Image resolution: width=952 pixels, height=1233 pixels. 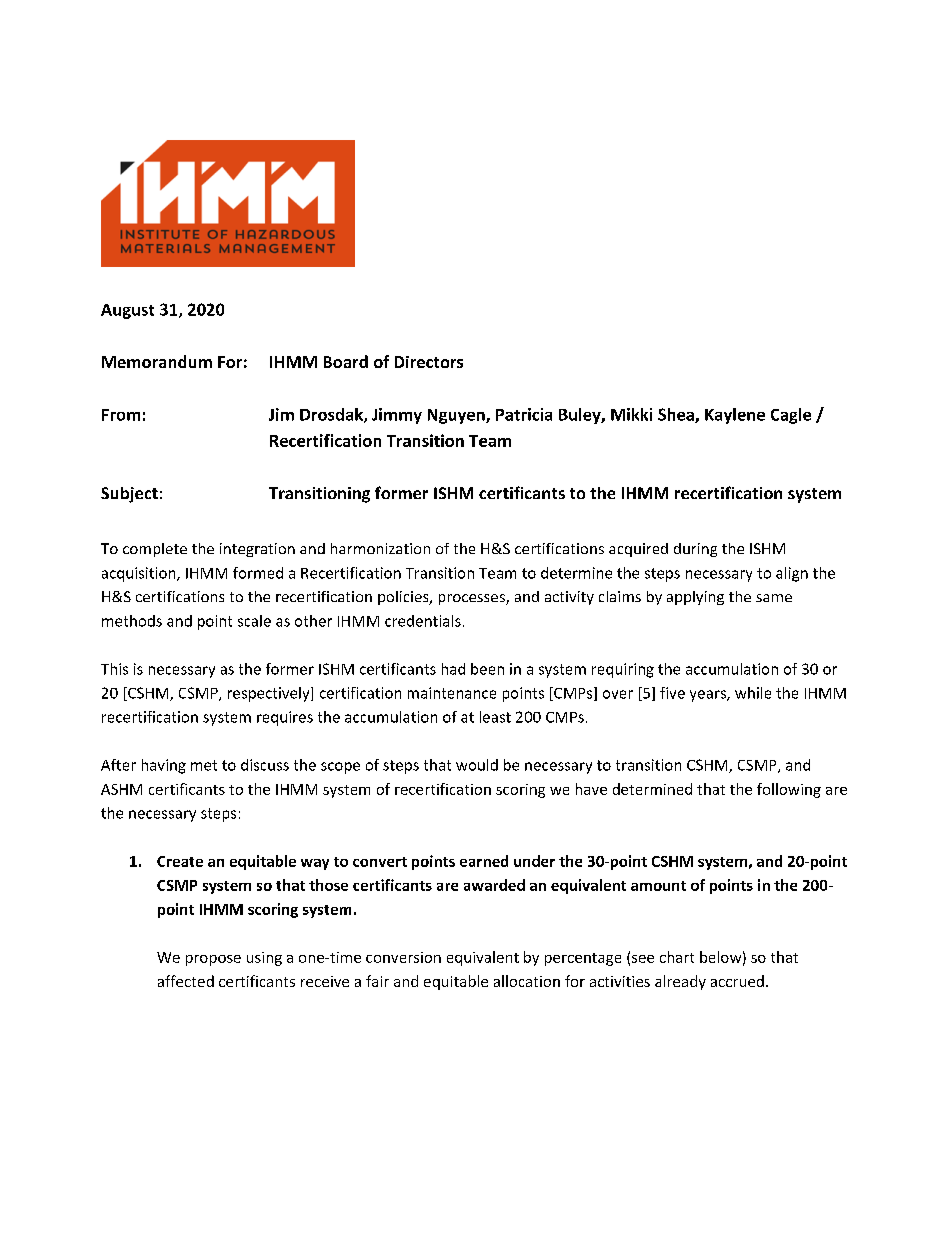 What do you see at coordinates (213, 960) in the document?
I see `propose` at bounding box center [213, 960].
